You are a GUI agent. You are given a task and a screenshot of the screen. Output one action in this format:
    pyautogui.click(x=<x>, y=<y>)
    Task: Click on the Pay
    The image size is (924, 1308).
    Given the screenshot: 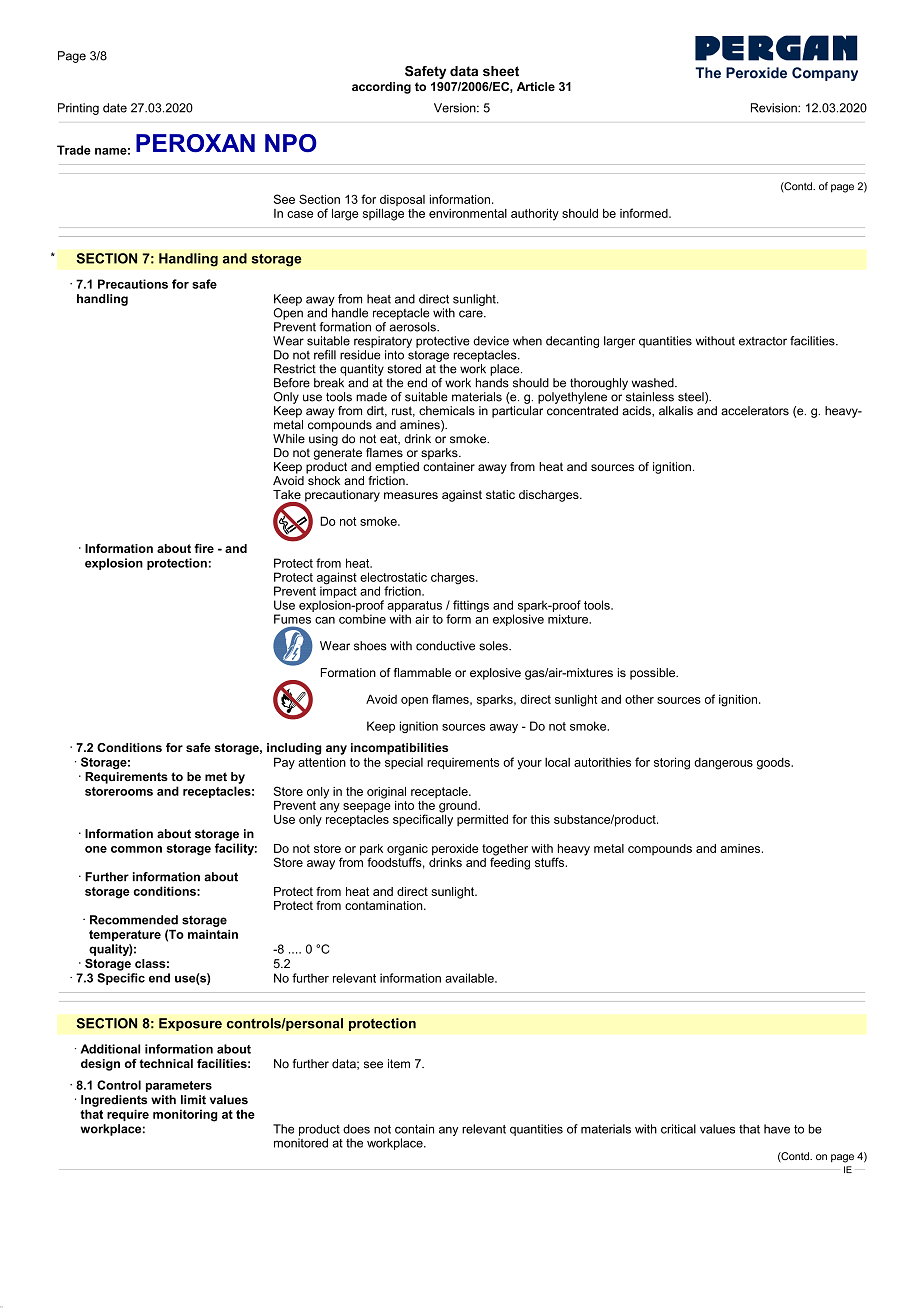 What is the action you would take?
    pyautogui.click(x=284, y=763)
